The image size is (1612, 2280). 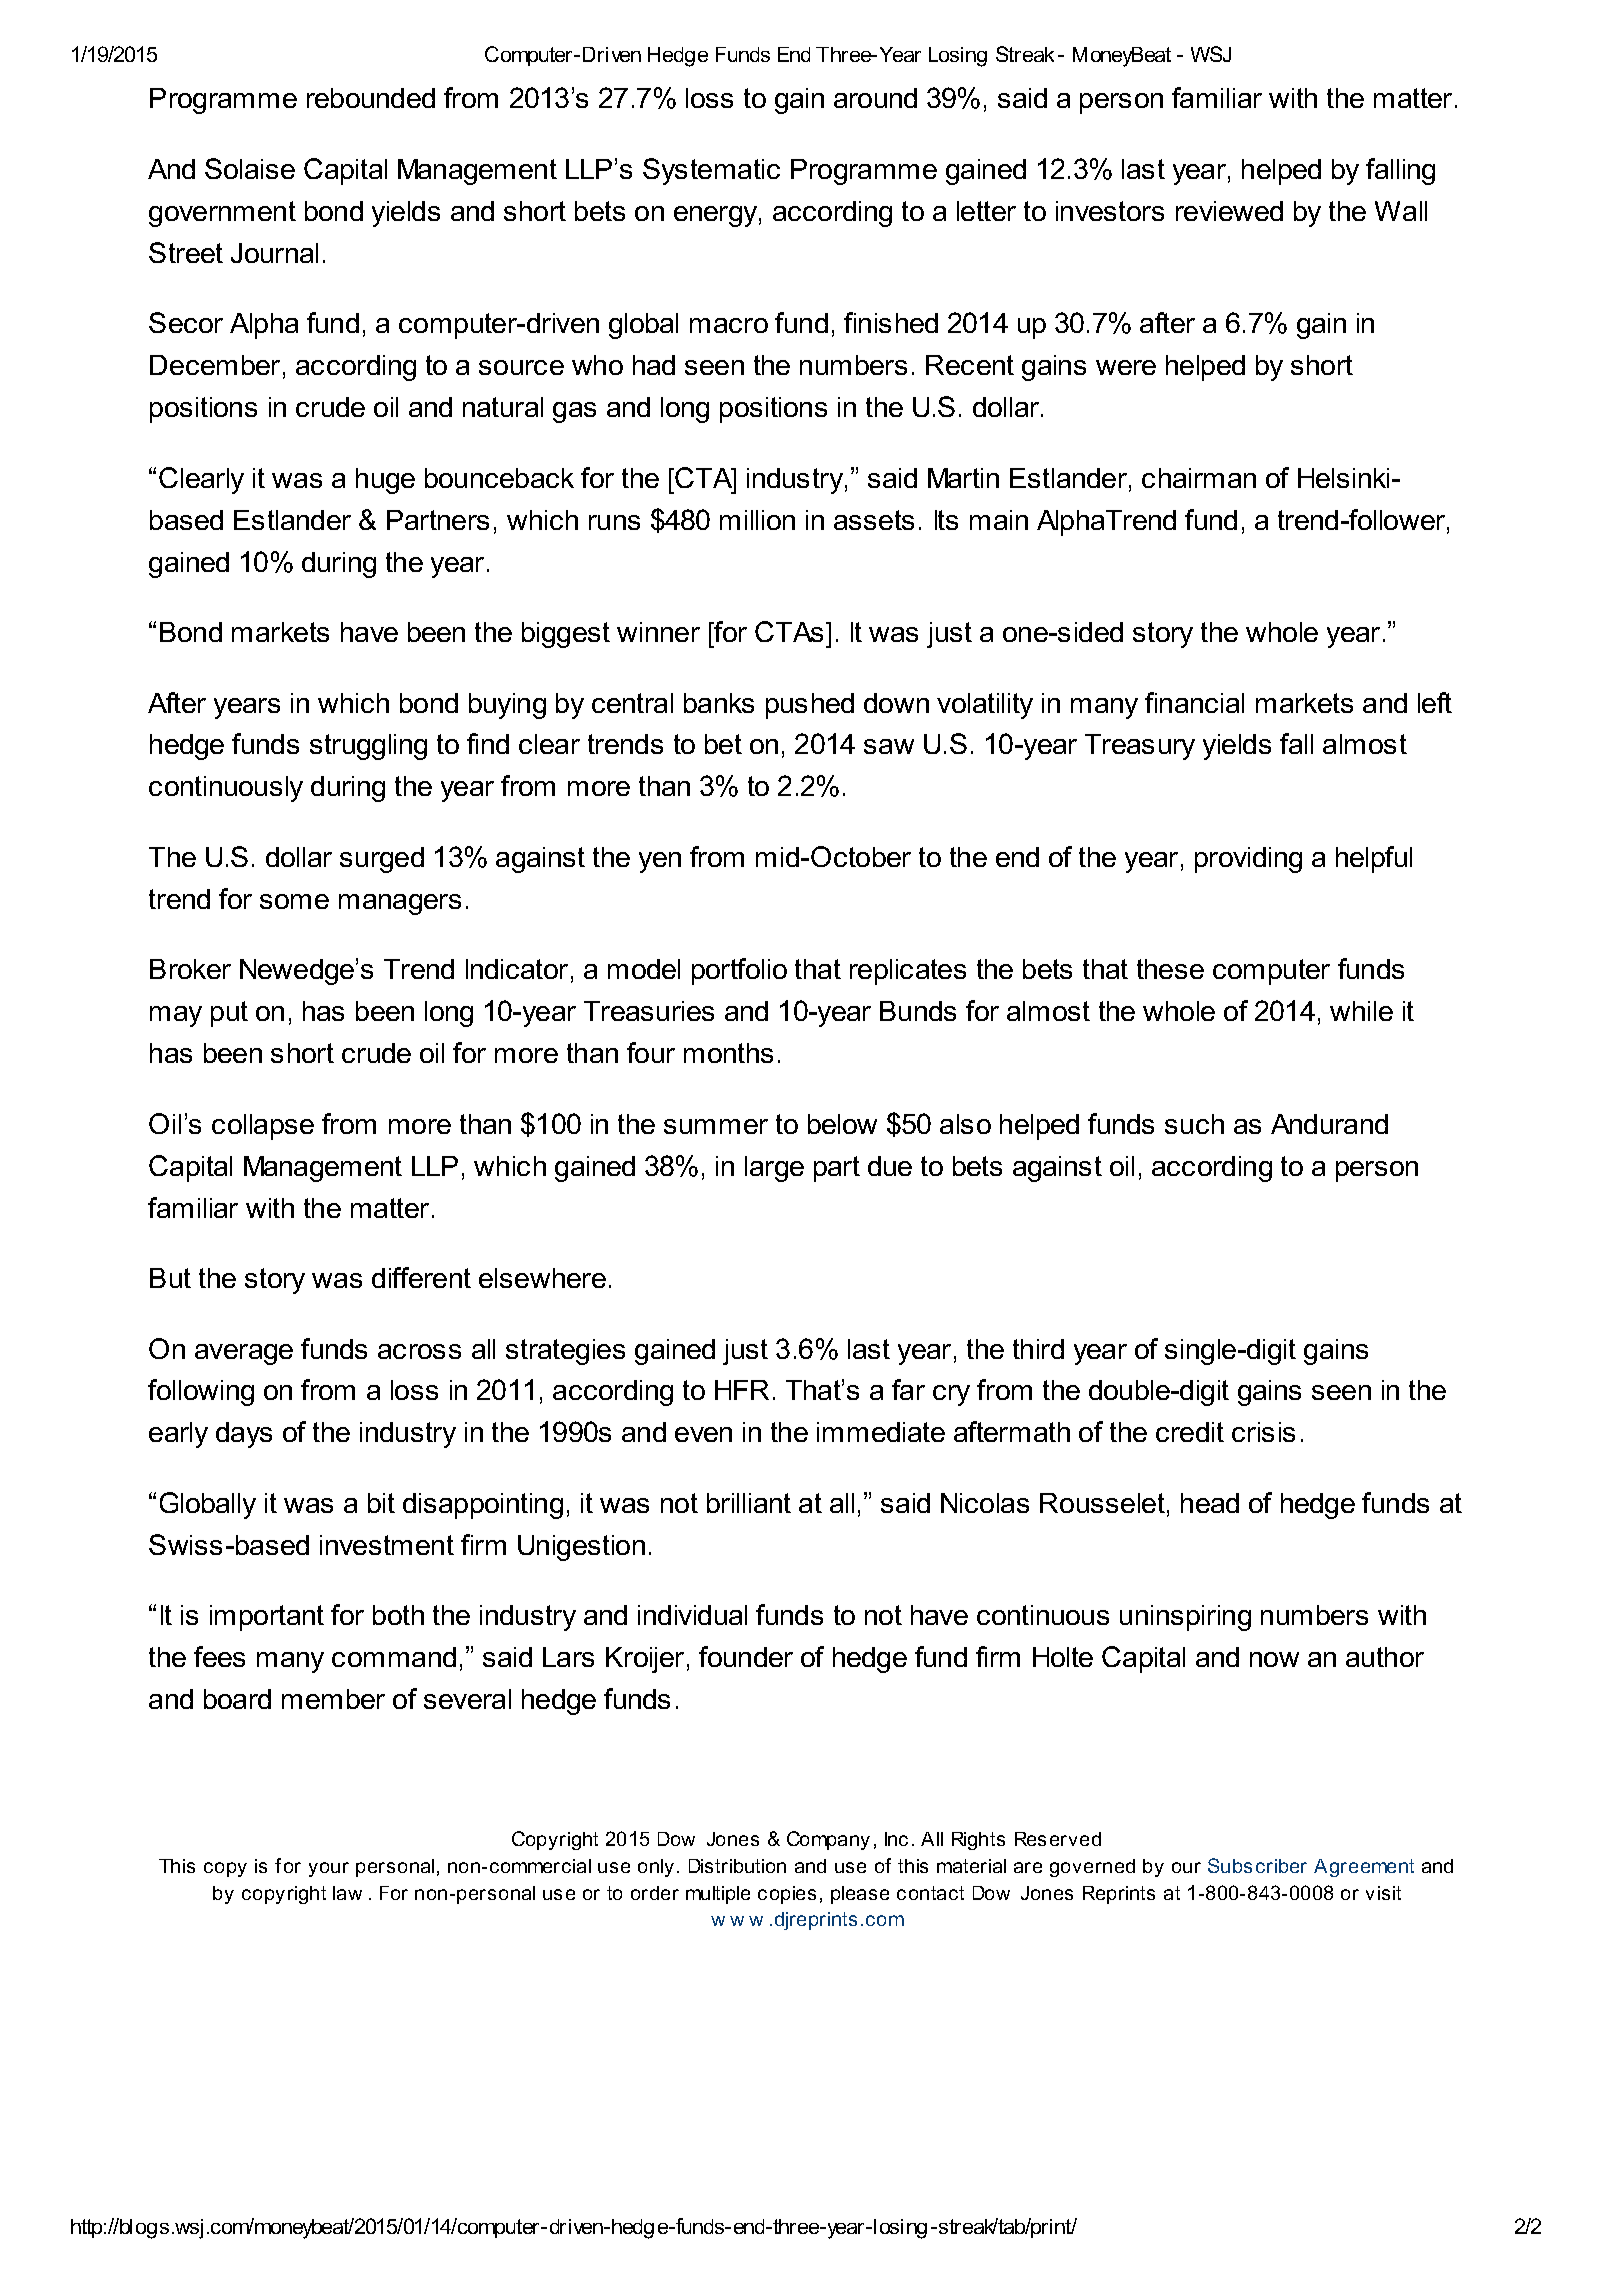 What do you see at coordinates (1263, 1432) in the screenshot?
I see `crisis` at bounding box center [1263, 1432].
